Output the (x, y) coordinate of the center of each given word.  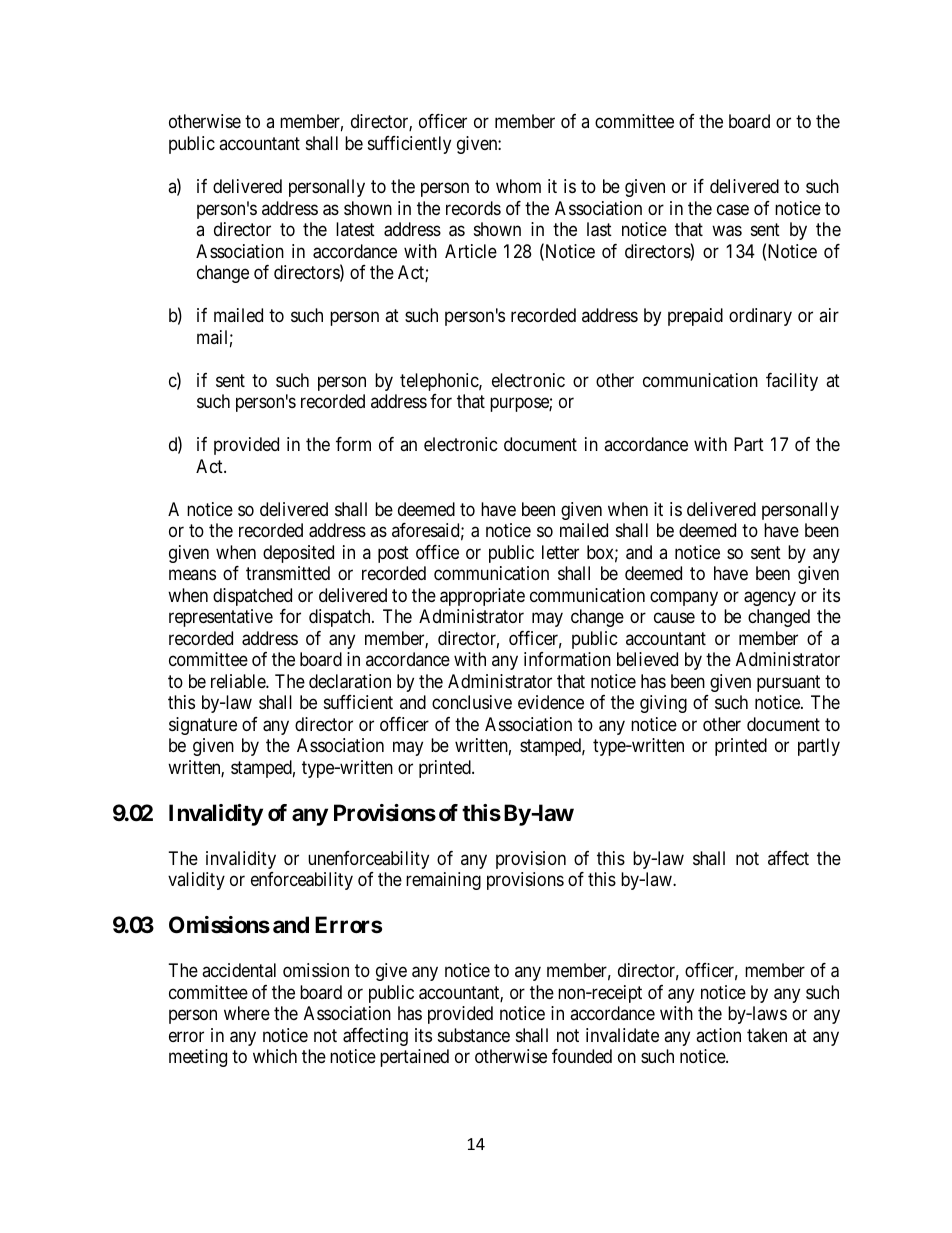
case (733, 210)
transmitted (288, 573)
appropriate (482, 597)
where (247, 1013)
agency (770, 598)
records (473, 208)
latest (355, 229)
